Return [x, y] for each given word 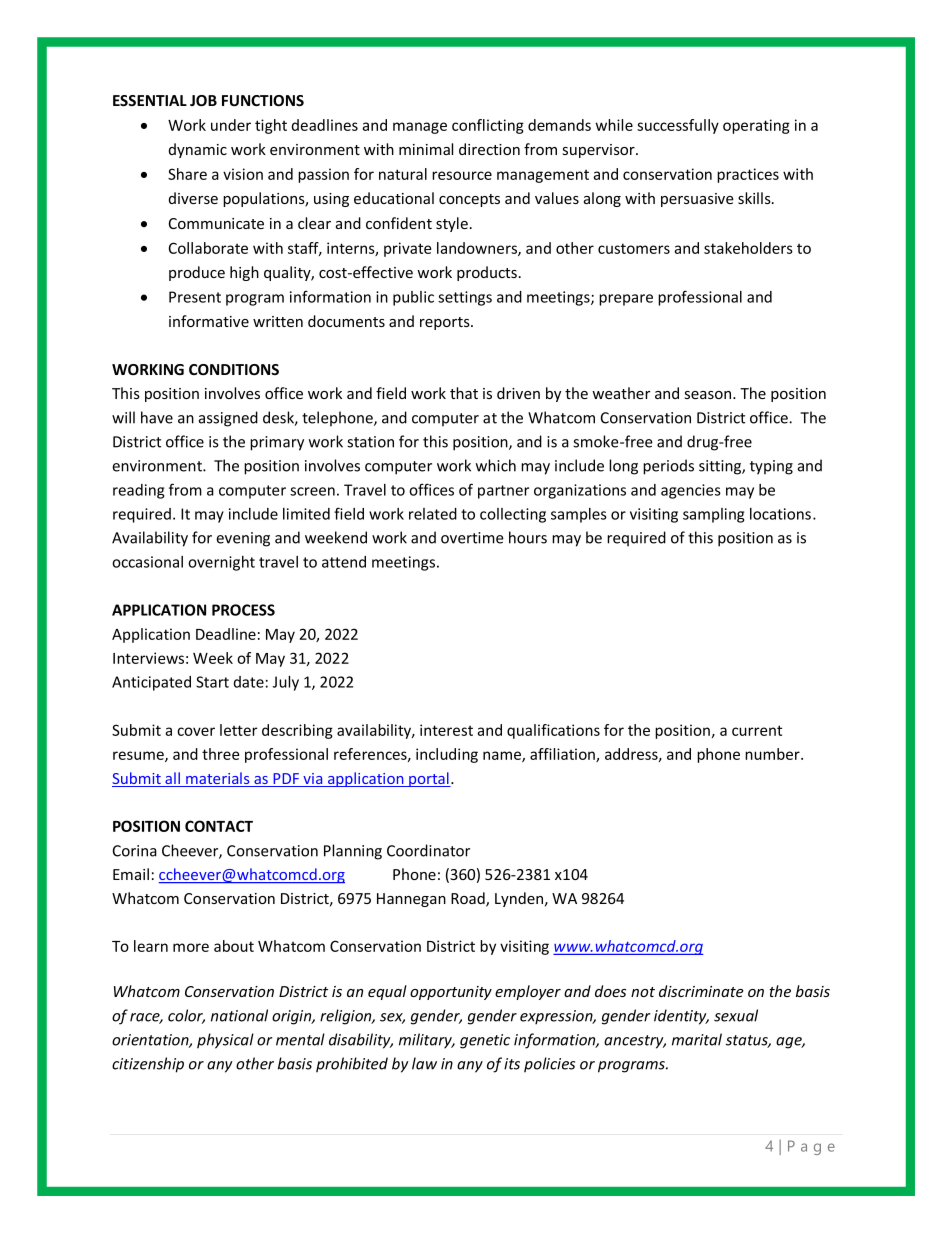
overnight [221, 563]
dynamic [198, 150]
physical [225, 1041]
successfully [678, 126]
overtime [472, 538]
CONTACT [219, 826]
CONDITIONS [234, 369]
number [773, 754]
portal [429, 779]
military [427, 1041]
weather [621, 393]
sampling [713, 515]
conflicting [488, 126]
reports [446, 323]
